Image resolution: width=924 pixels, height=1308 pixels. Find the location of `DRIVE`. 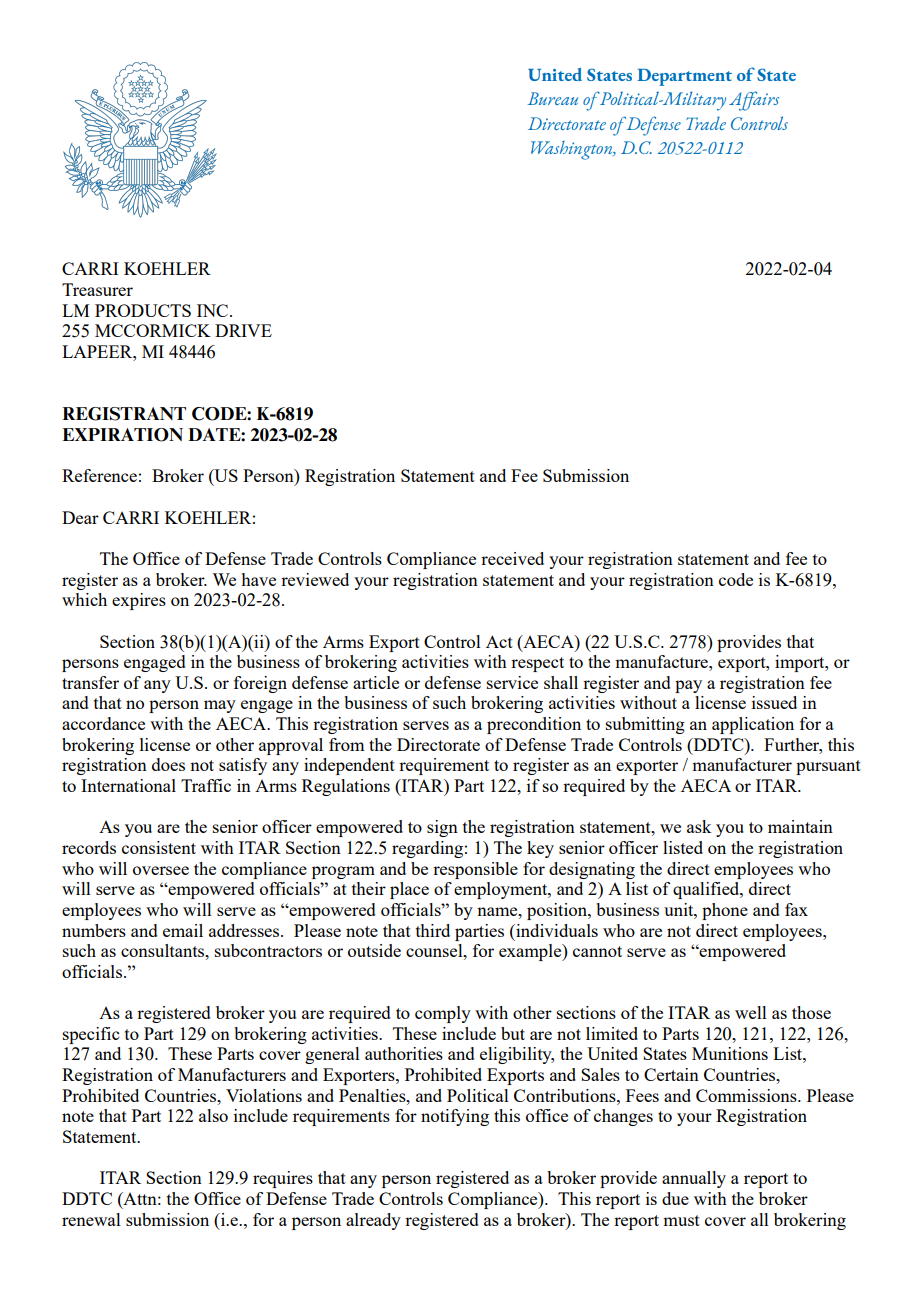

DRIVE is located at coordinates (243, 330).
